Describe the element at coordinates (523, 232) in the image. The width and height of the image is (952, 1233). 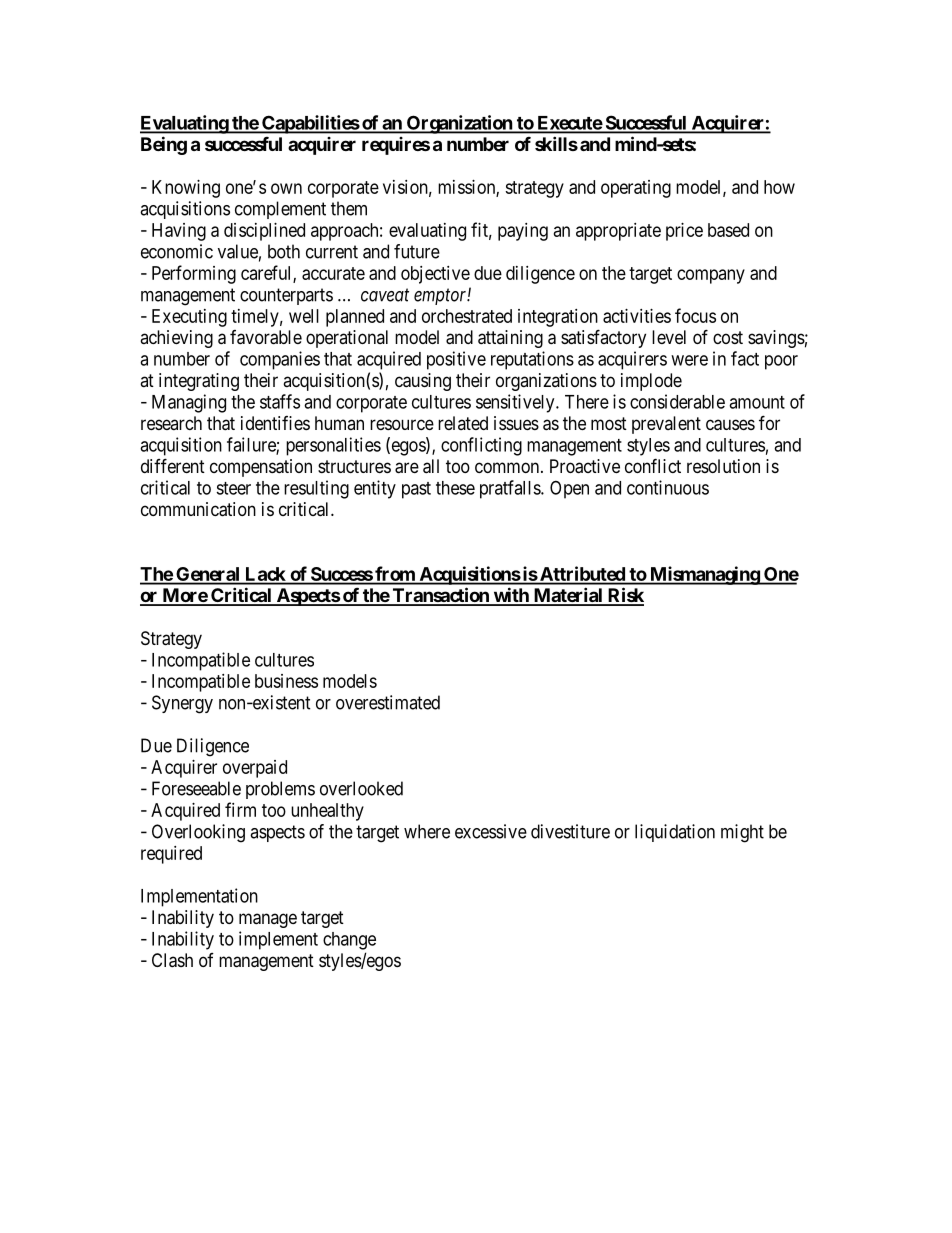
I see `paying` at that location.
